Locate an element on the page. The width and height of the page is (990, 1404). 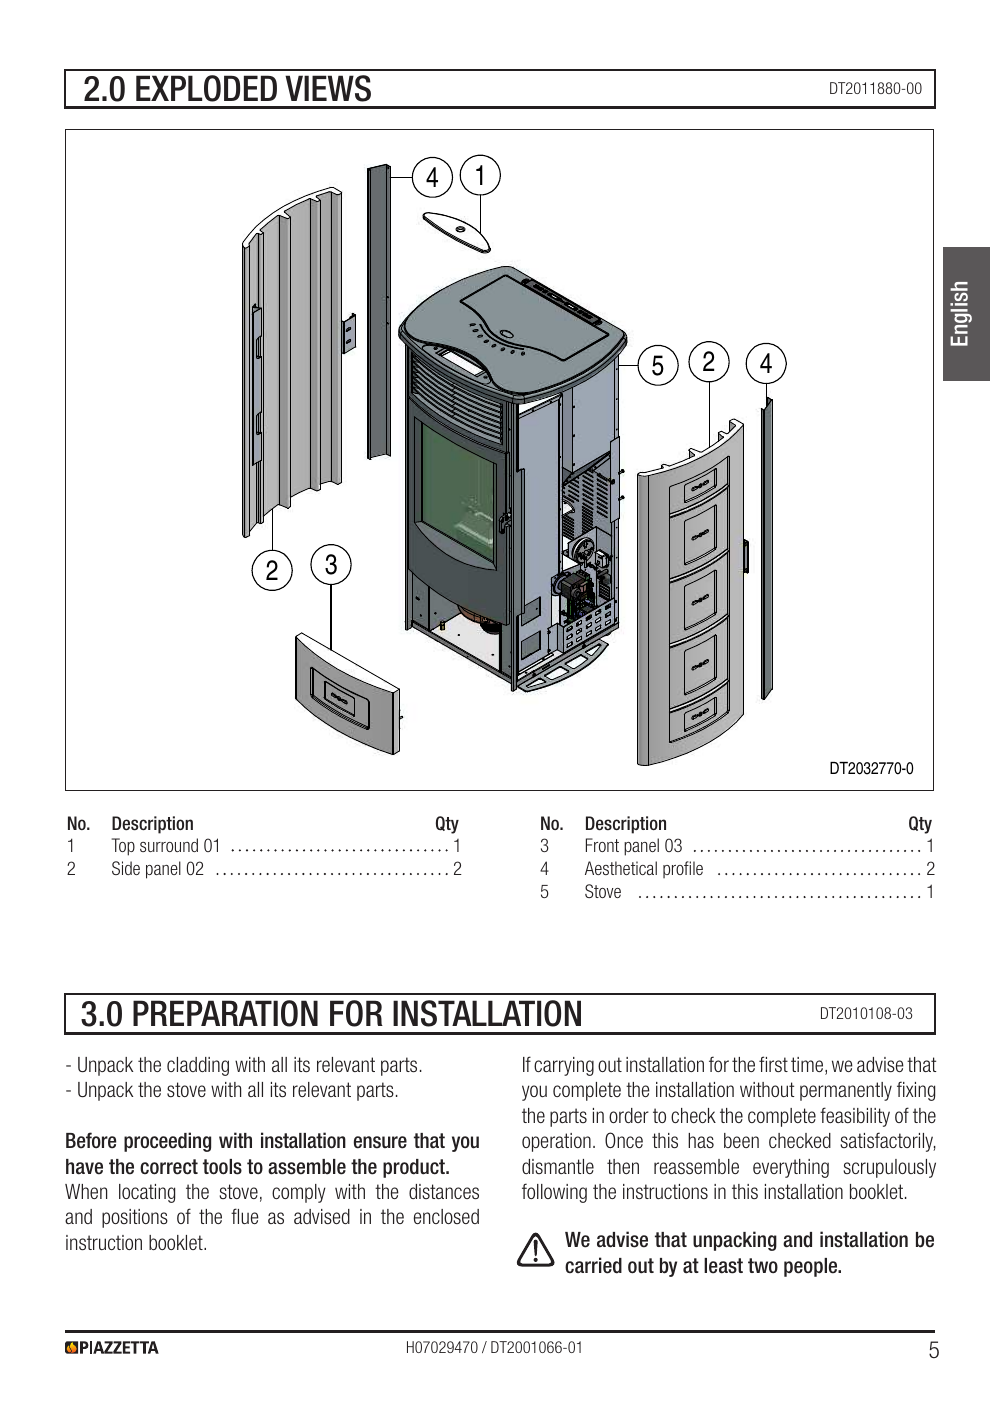
VIEWS is located at coordinates (328, 88).
